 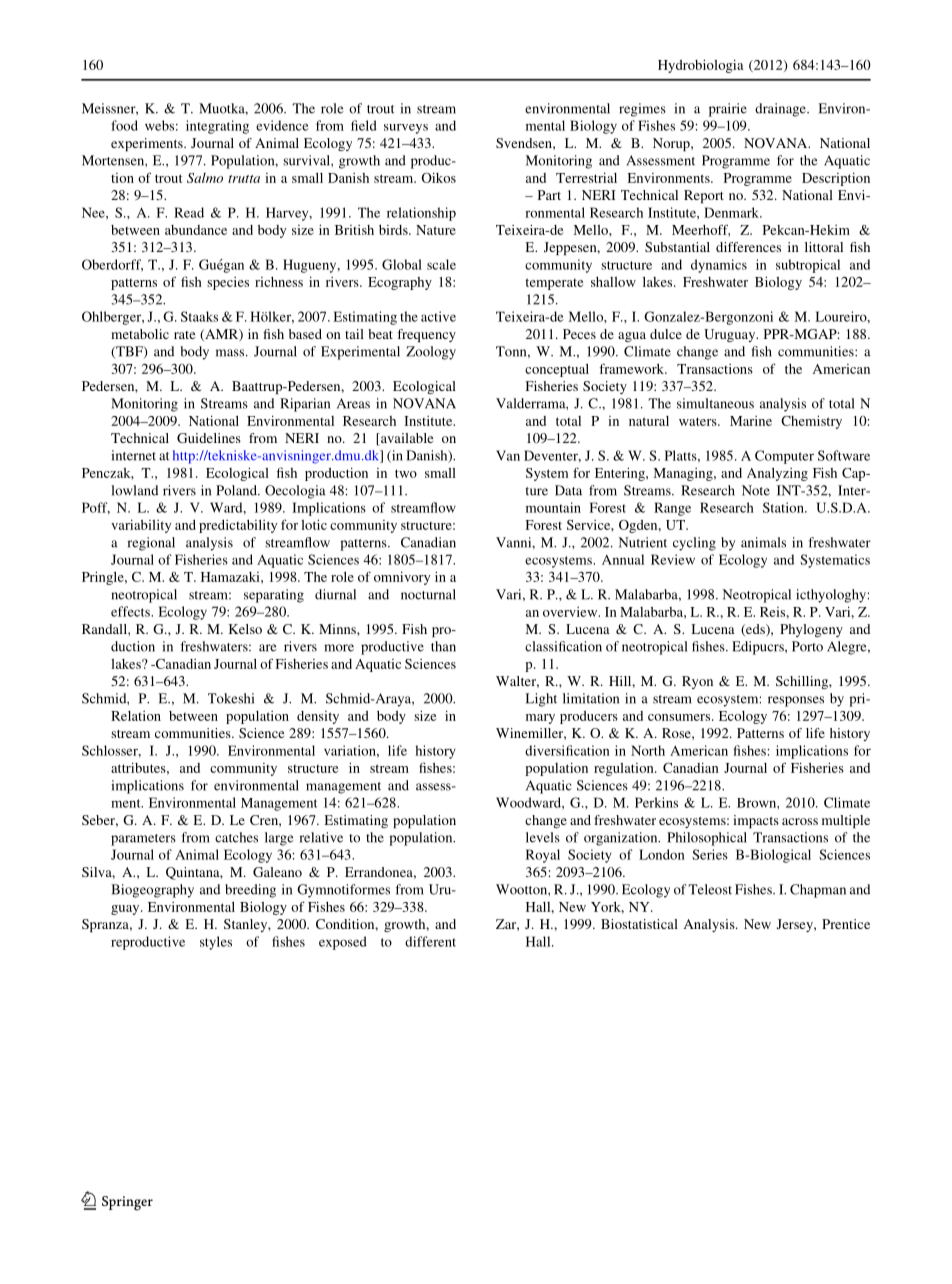 What do you see at coordinates (781, 110) in the screenshot?
I see `drainage` at bounding box center [781, 110].
